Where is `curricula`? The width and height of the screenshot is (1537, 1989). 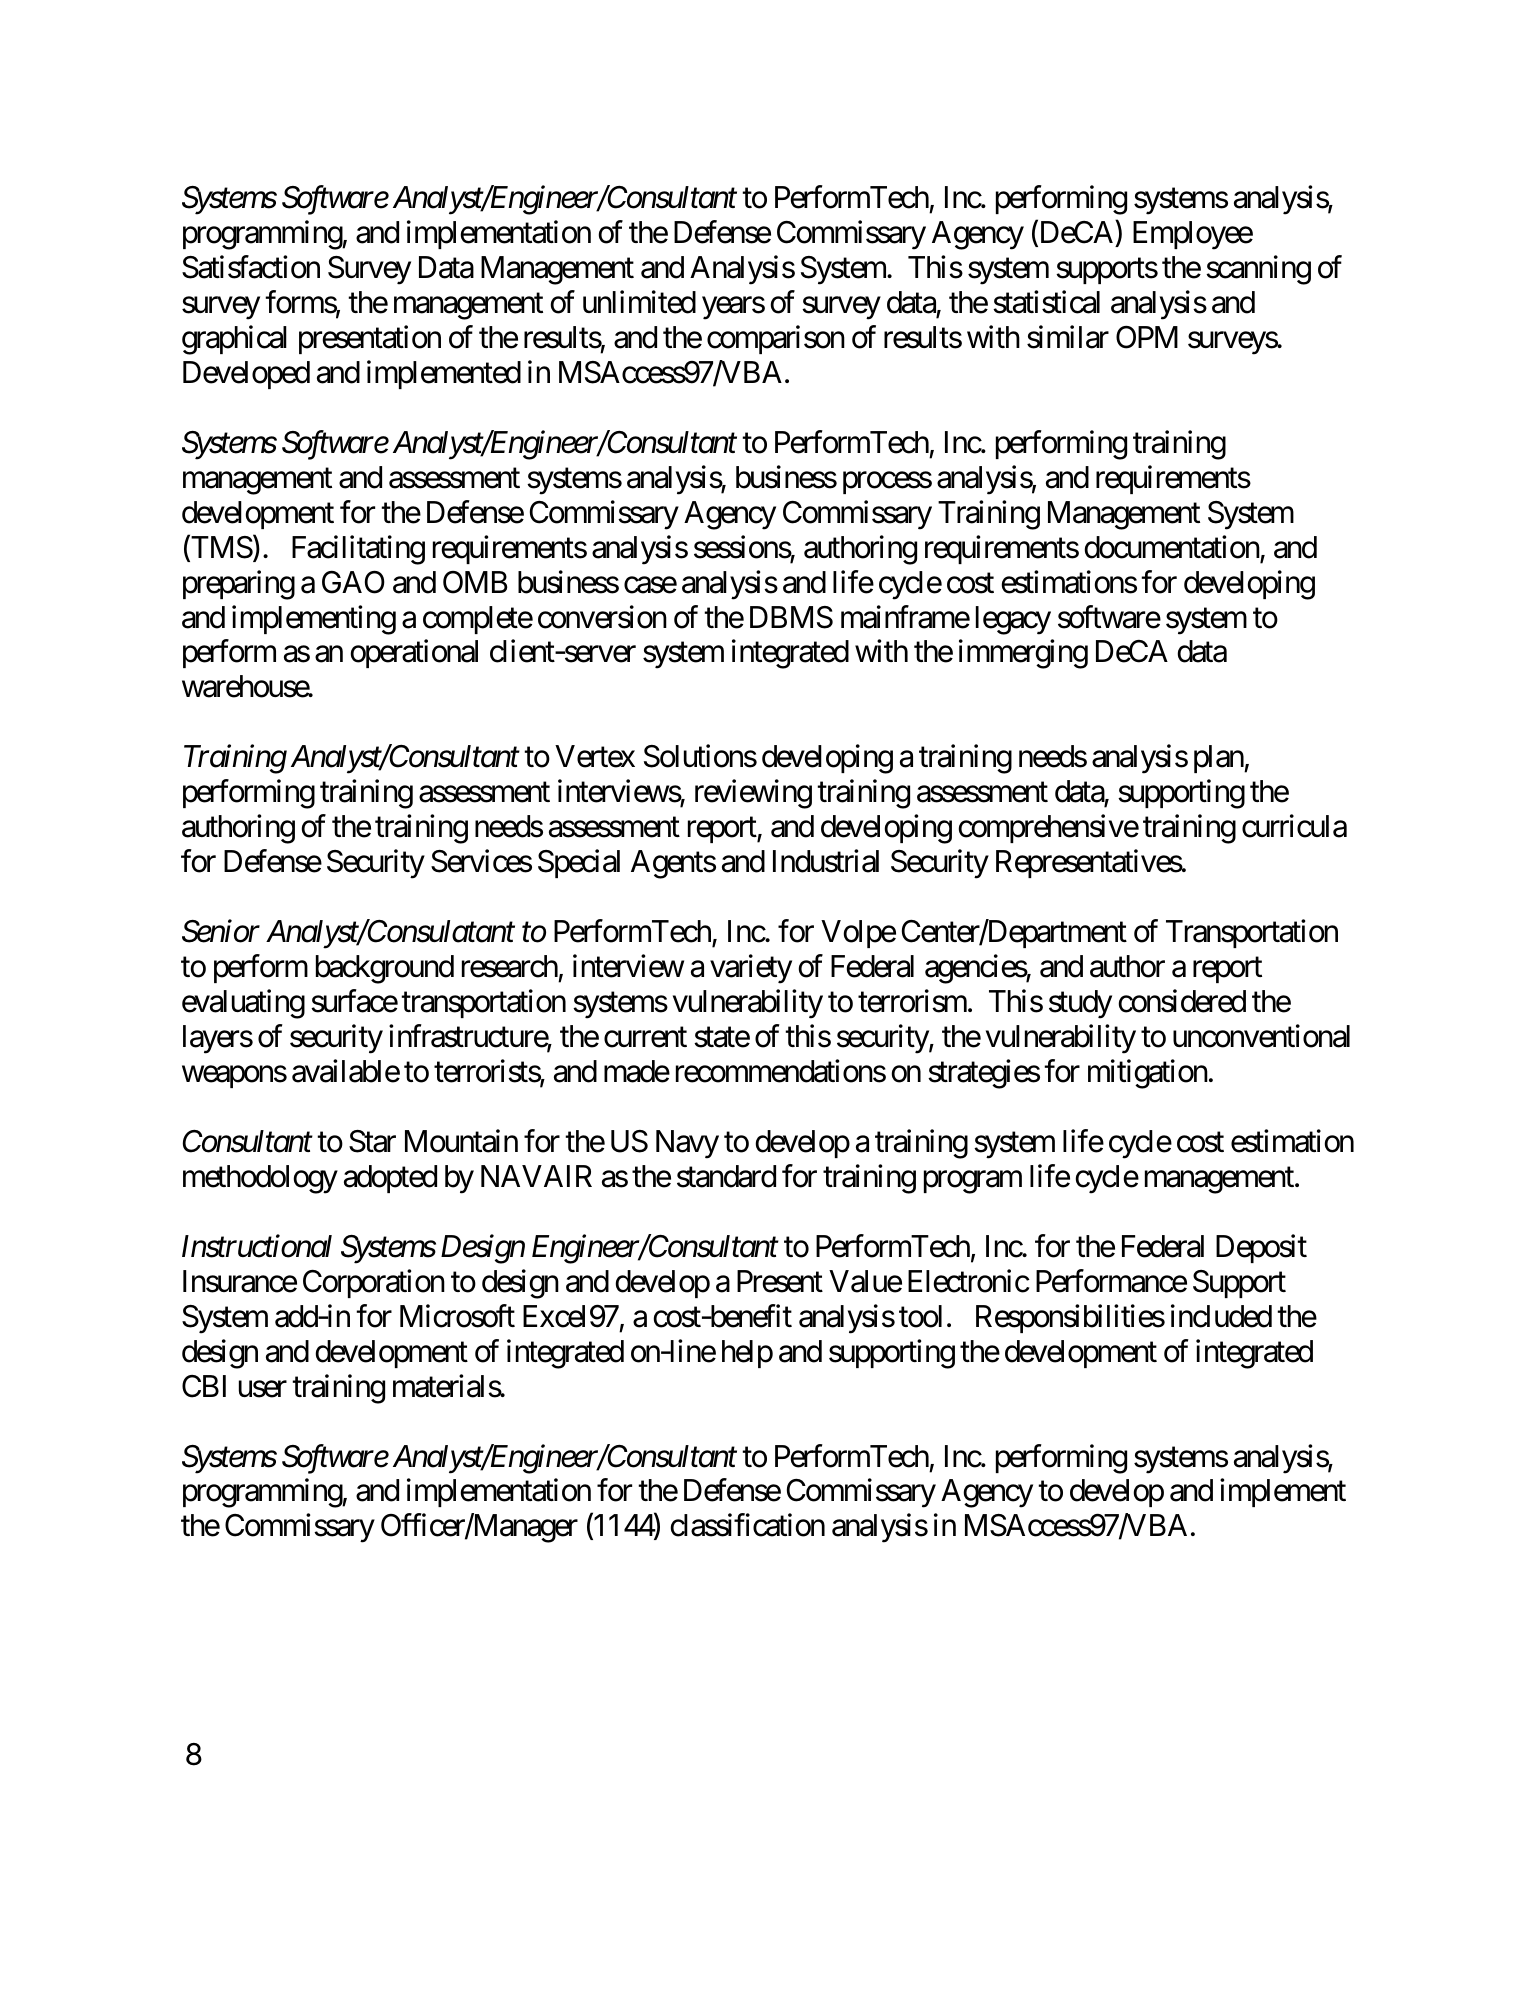 curricula is located at coordinates (1294, 826).
